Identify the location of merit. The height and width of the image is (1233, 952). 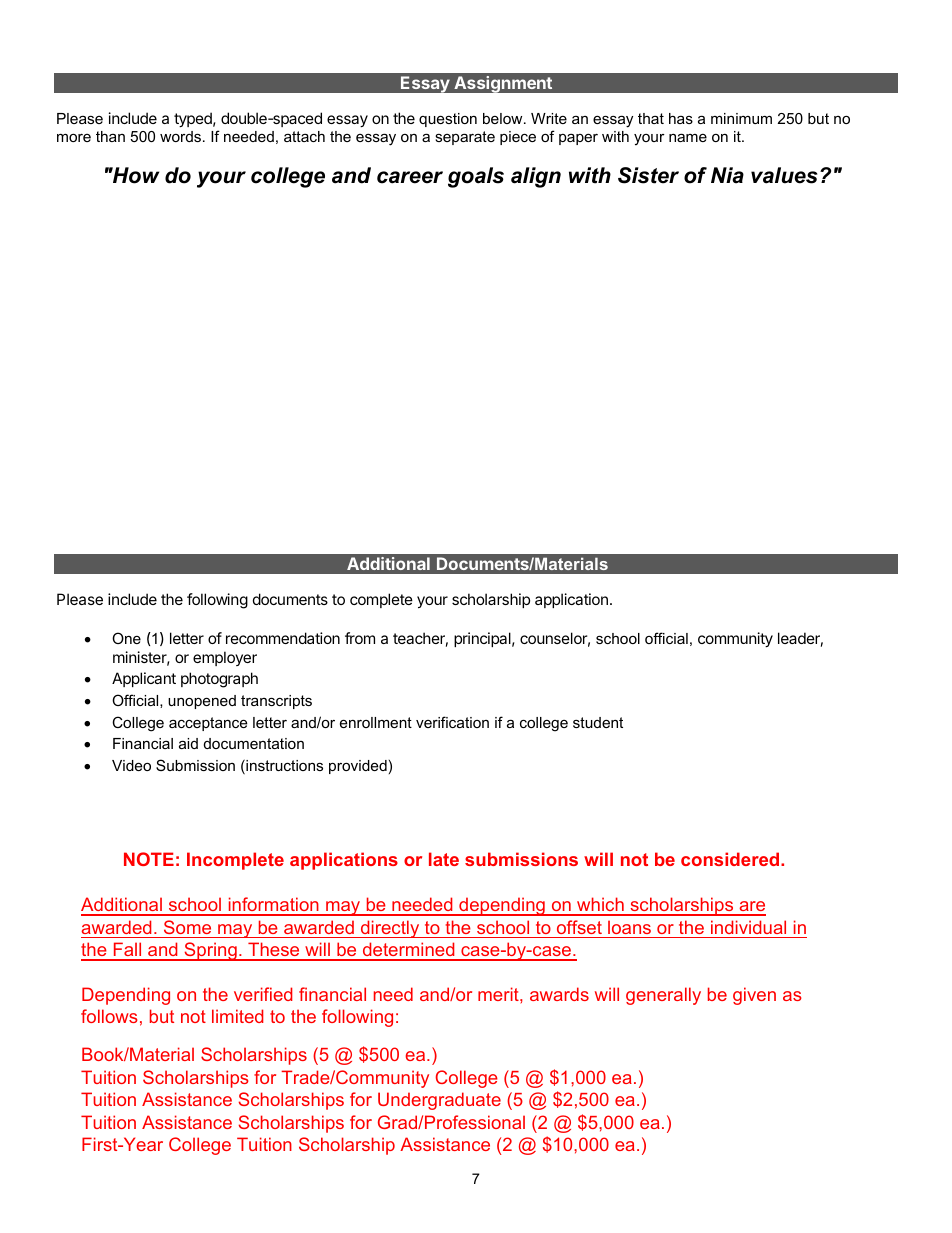
(499, 994).
